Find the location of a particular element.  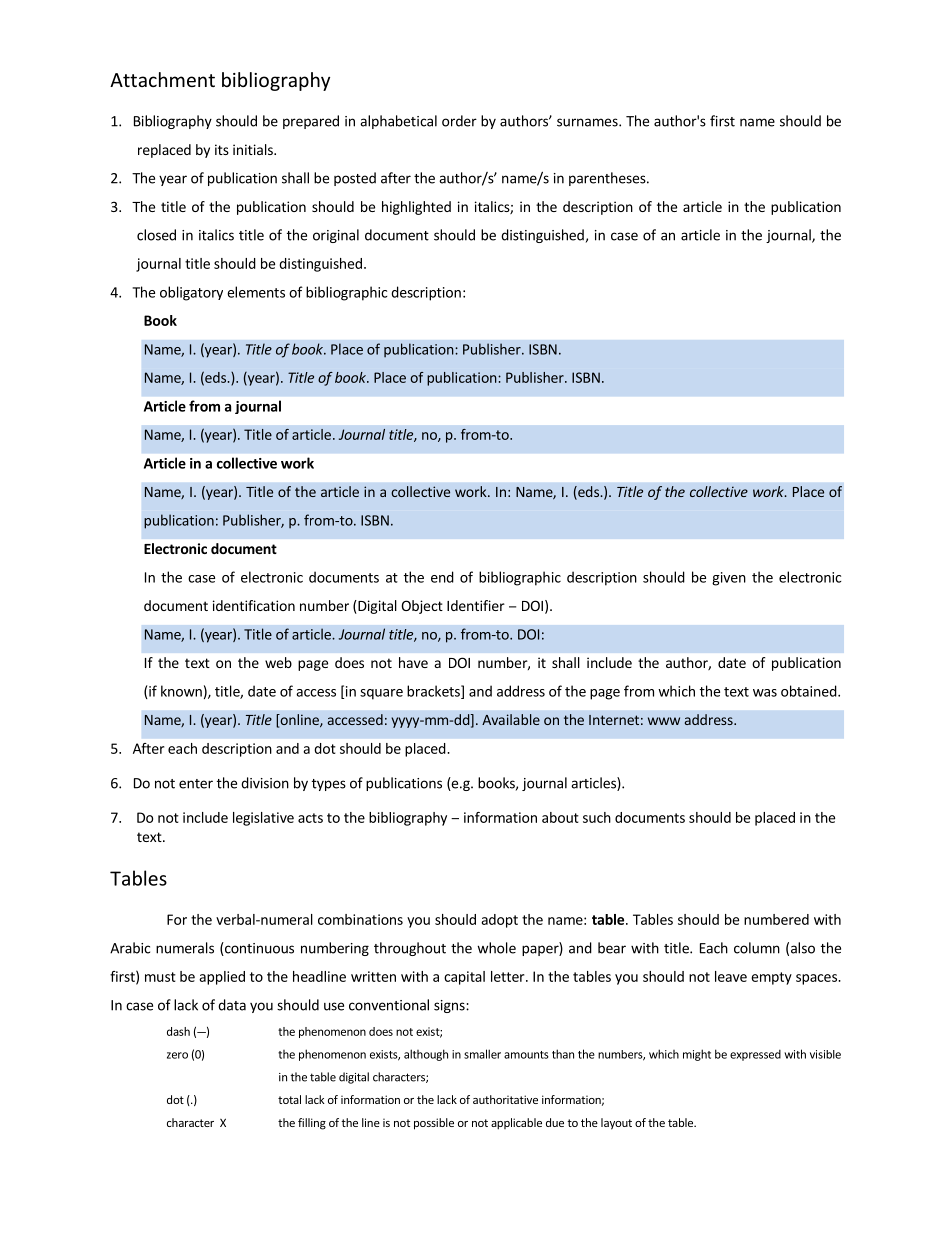

expressed is located at coordinates (755, 1055).
